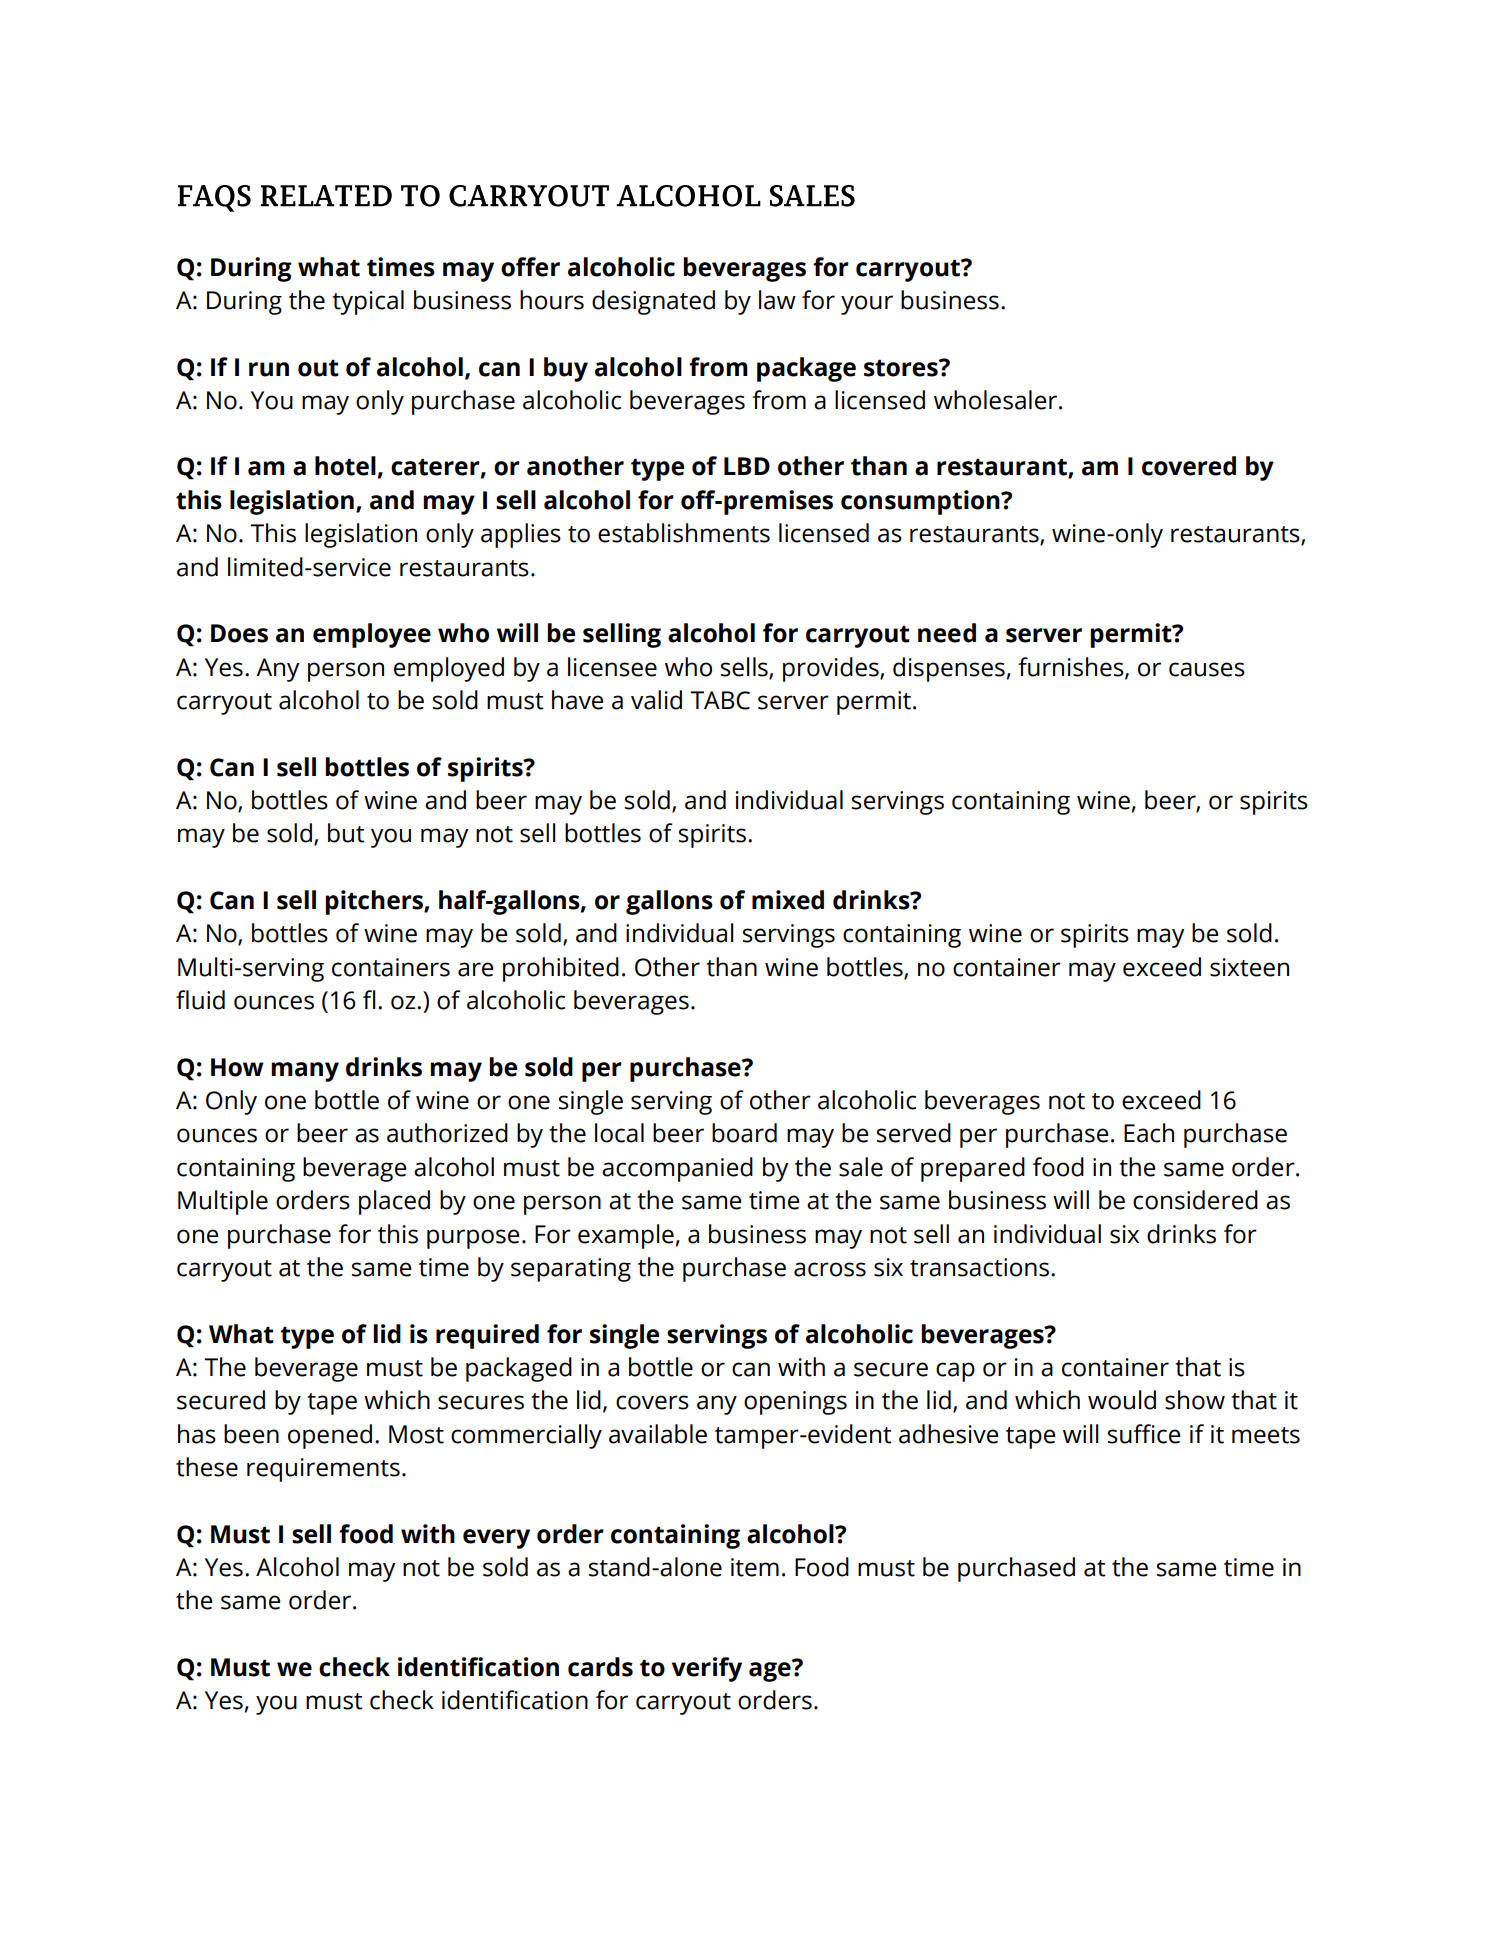 The image size is (1498, 1939). Describe the element at coordinates (1189, 466) in the screenshot. I see `covered` at that location.
